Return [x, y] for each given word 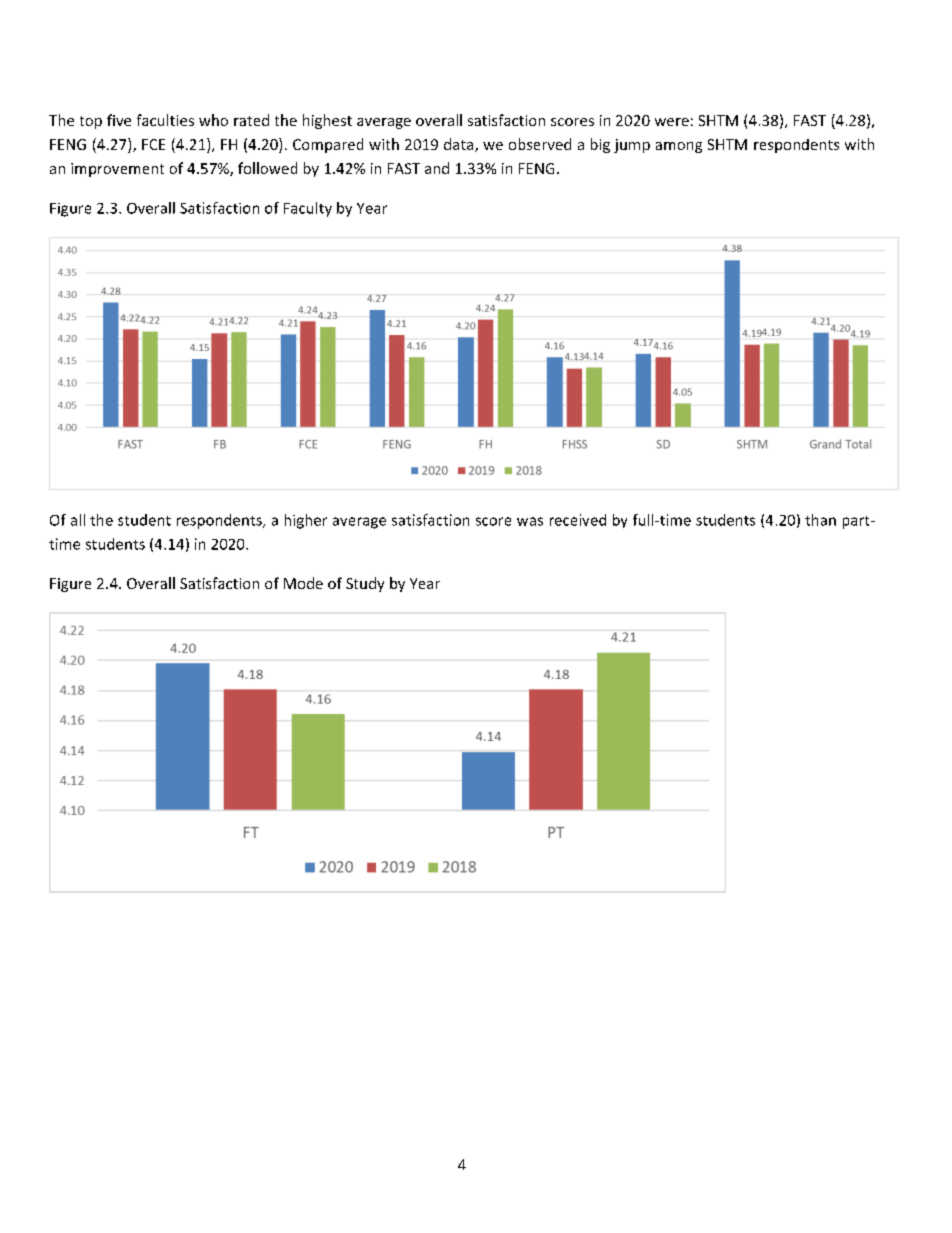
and [437, 168]
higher [306, 521]
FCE [153, 144]
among [679, 147]
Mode [303, 583]
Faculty [308, 209]
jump [632, 146]
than [820, 520]
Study [365, 584]
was [530, 521]
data [460, 145]
